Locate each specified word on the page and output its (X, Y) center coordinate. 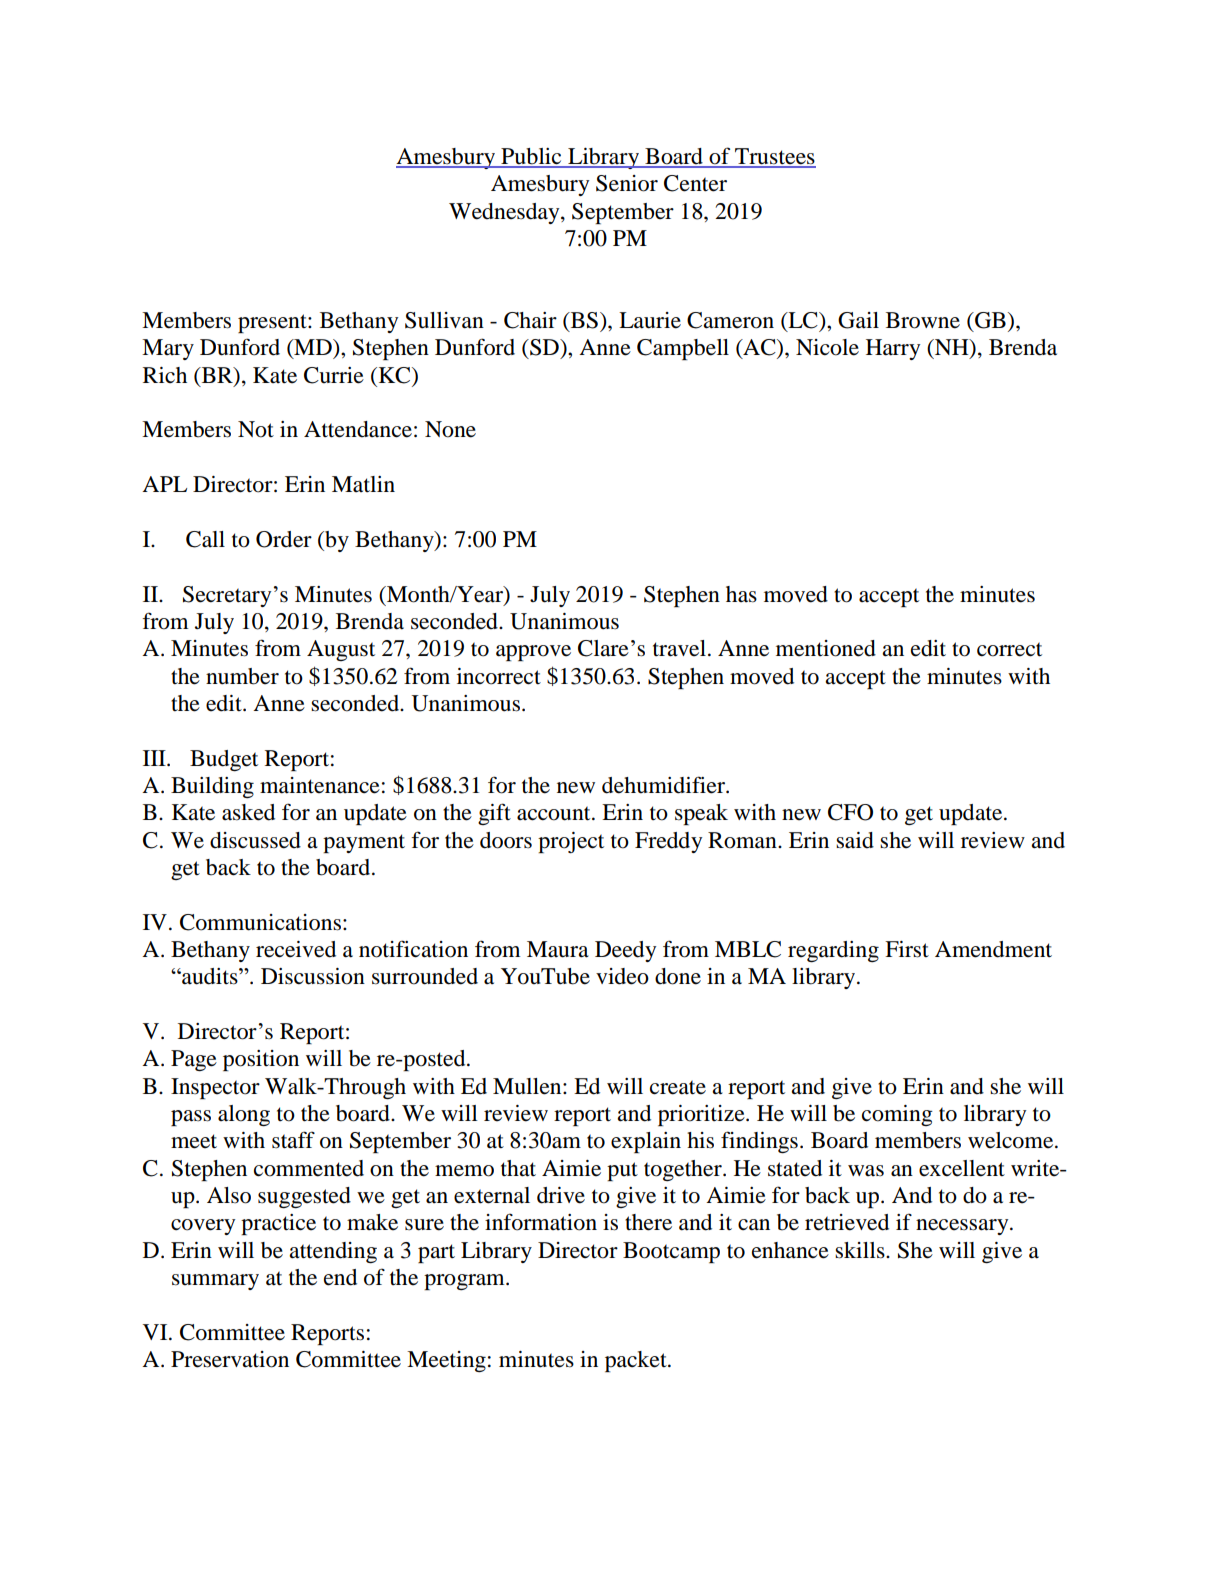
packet (637, 1361)
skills (861, 1250)
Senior (627, 183)
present (273, 323)
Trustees (774, 157)
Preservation (230, 1359)
